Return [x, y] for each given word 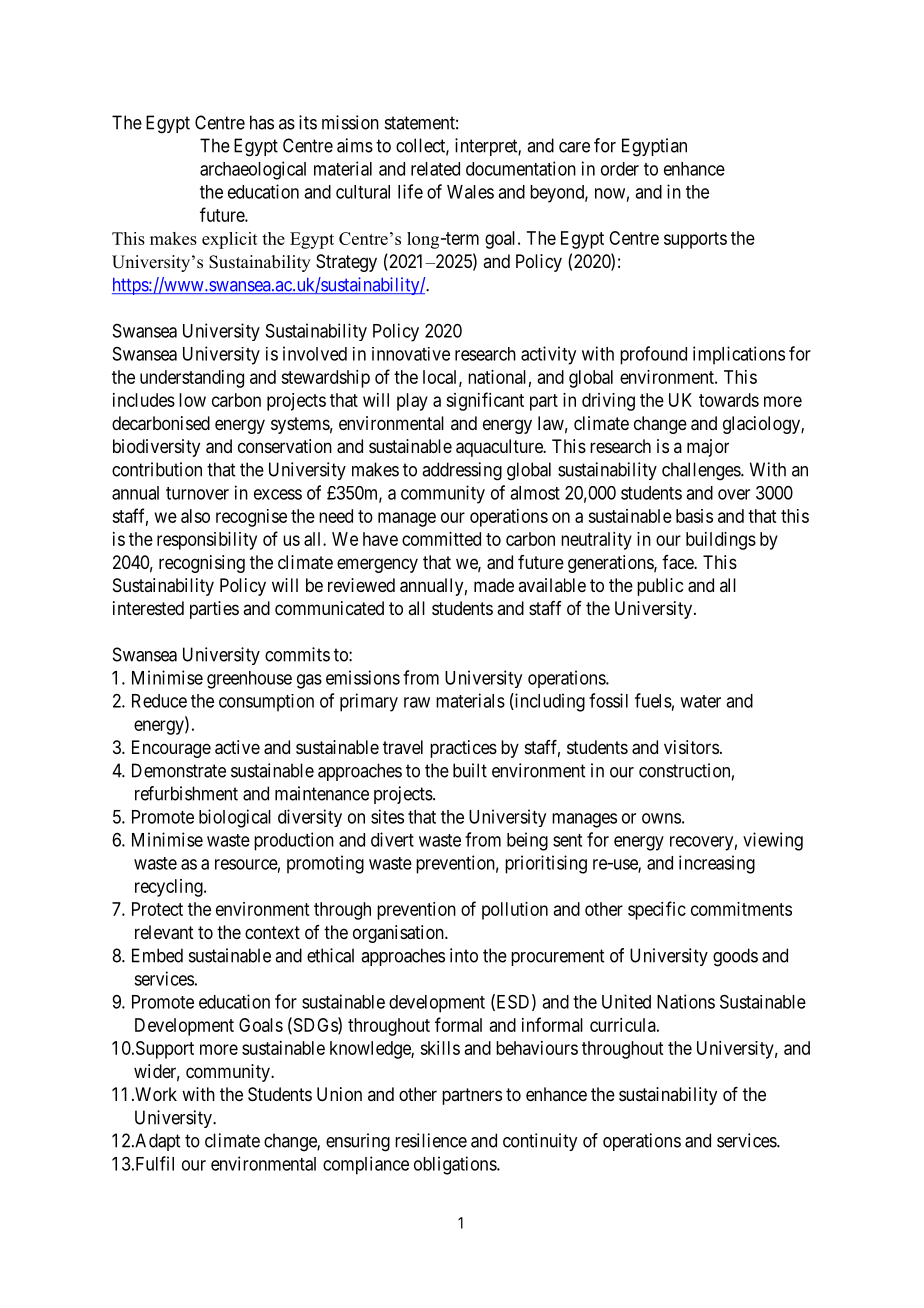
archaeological [253, 170]
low [192, 400]
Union [339, 1094]
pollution [515, 911]
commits [297, 654]
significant [485, 401]
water [700, 701]
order [620, 169]
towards [729, 400]
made [494, 585]
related [435, 169]
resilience [431, 1140]
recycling [170, 888]
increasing [717, 864]
